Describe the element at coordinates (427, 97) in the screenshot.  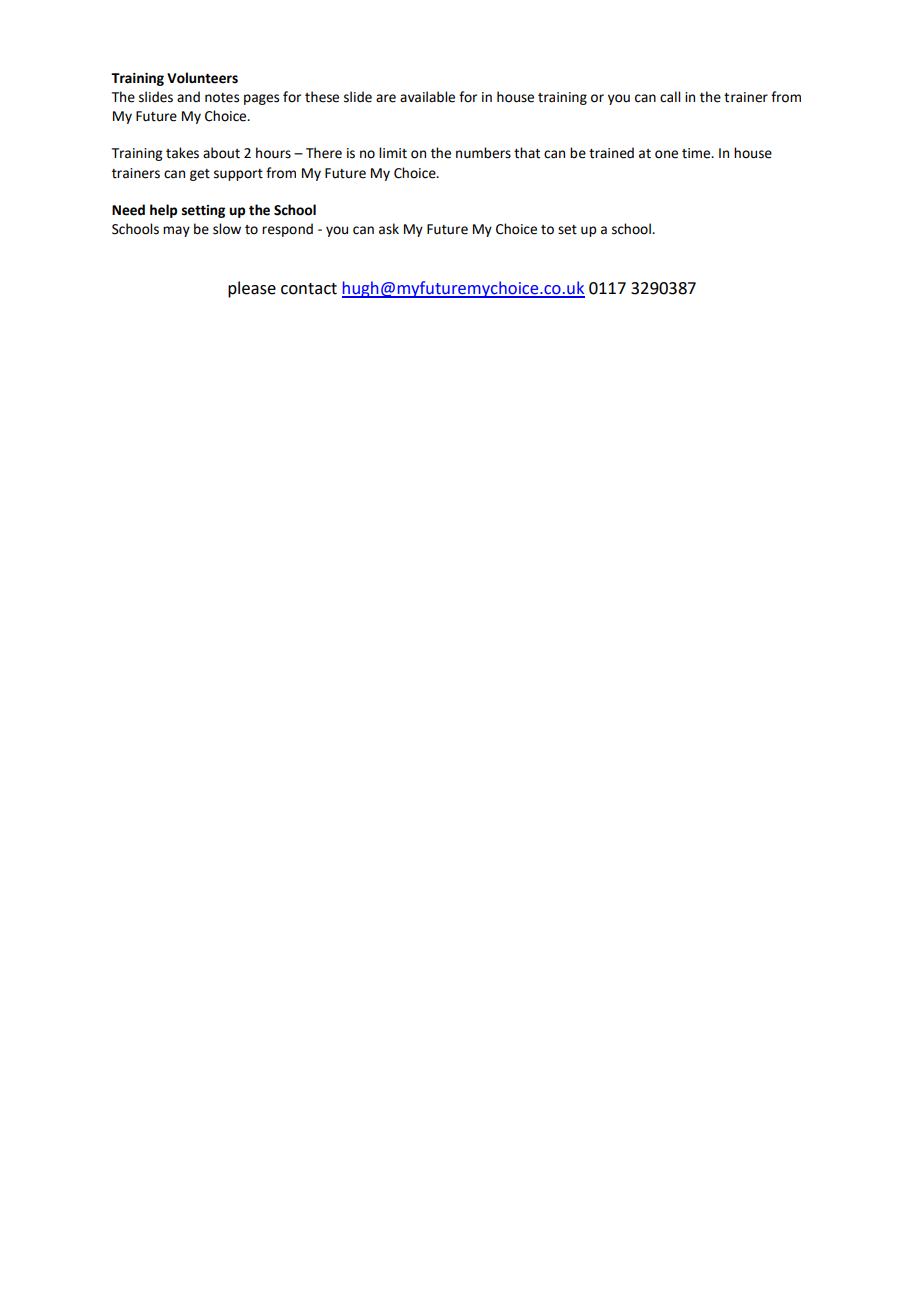
I see `available` at that location.
